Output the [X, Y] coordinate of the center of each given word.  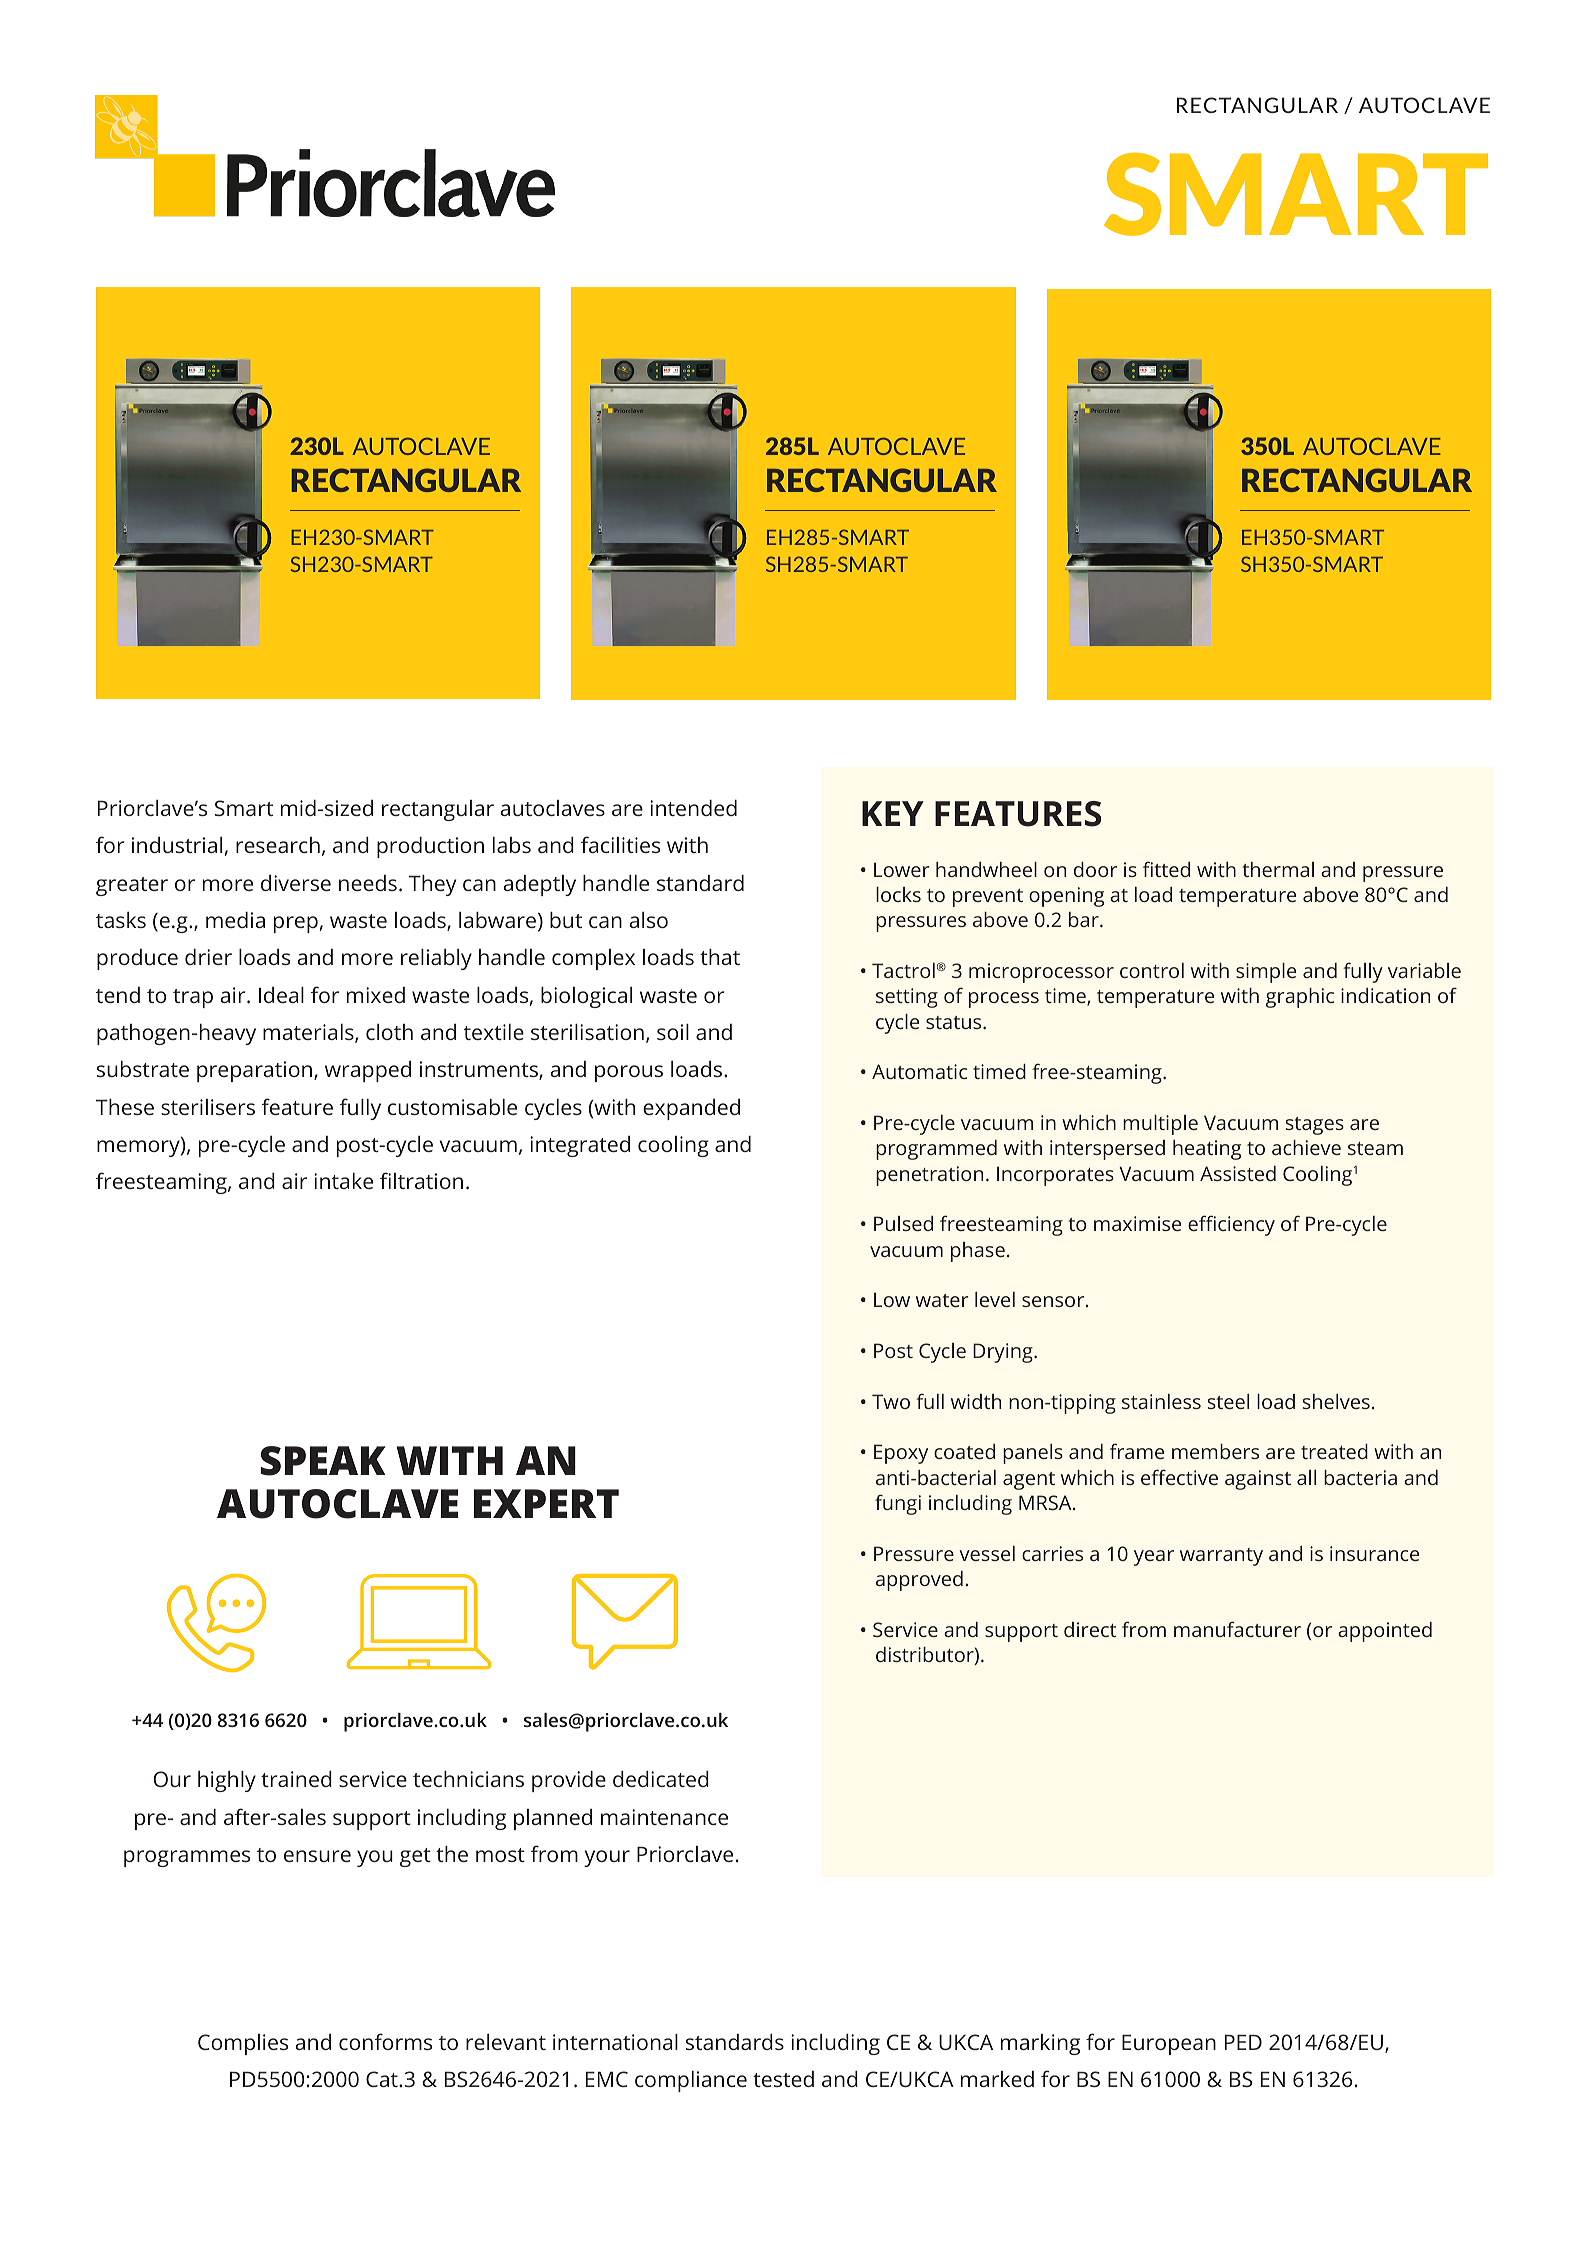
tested [783, 2079]
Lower [902, 869]
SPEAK [323, 1461]
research [278, 845]
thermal [1278, 869]
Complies [243, 2044]
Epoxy [901, 1454]
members [1215, 1451]
